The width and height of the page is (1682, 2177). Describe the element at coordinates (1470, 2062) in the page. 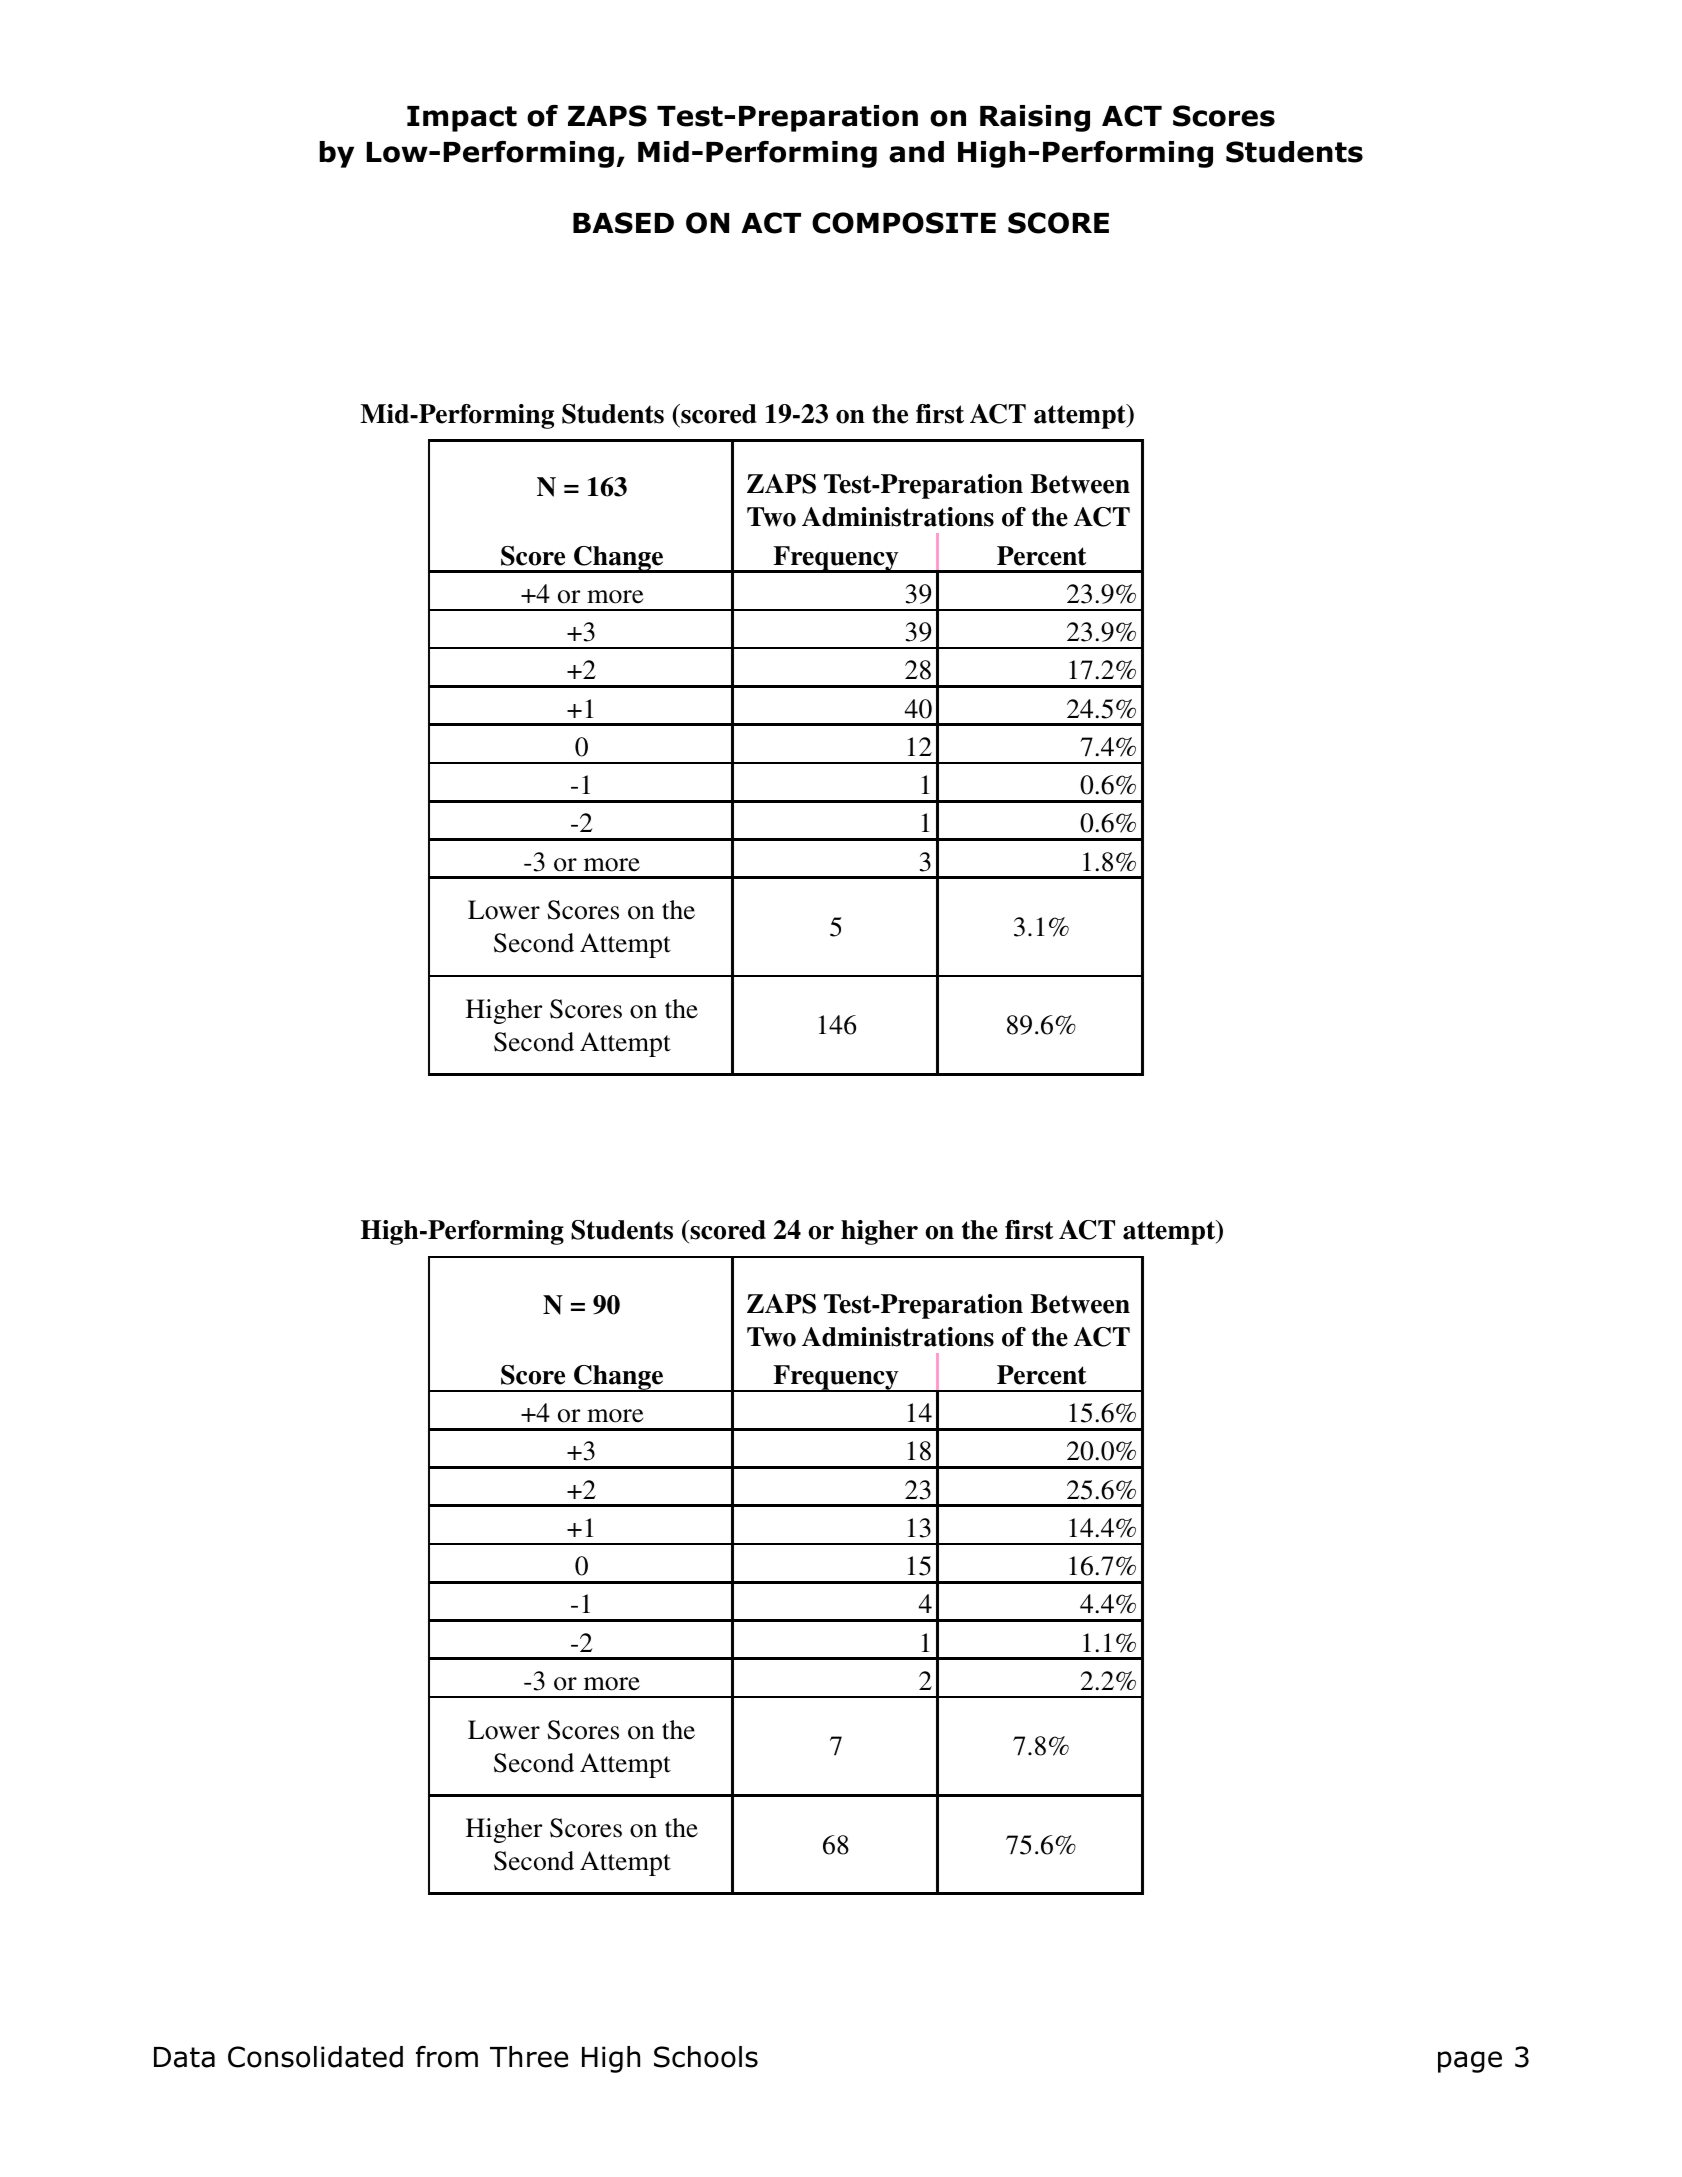

I see `page` at that location.
